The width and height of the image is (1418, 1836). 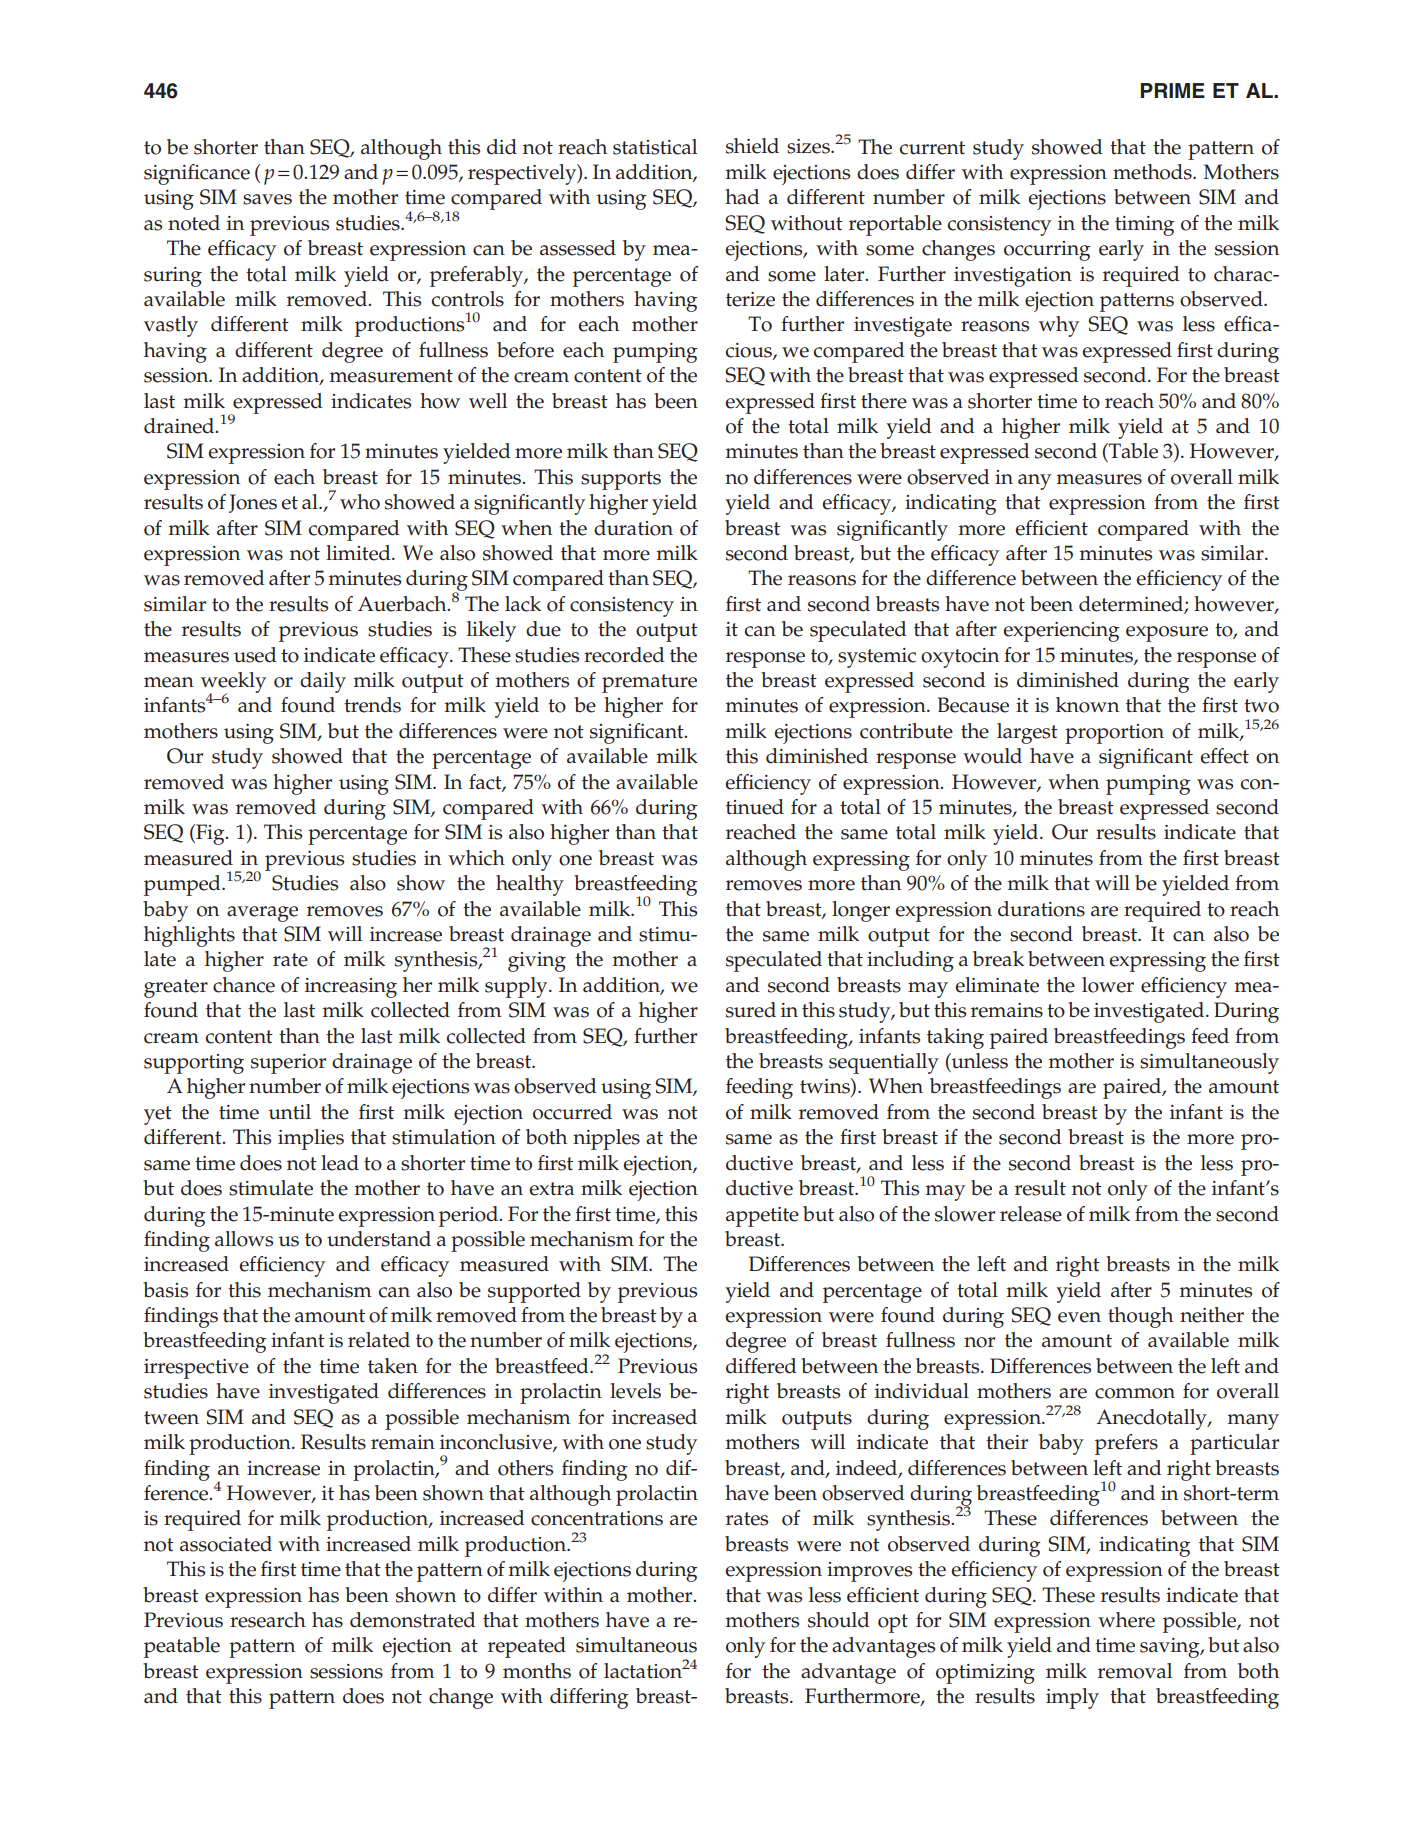 What do you see at coordinates (861, 911) in the image?
I see `longer` at bounding box center [861, 911].
